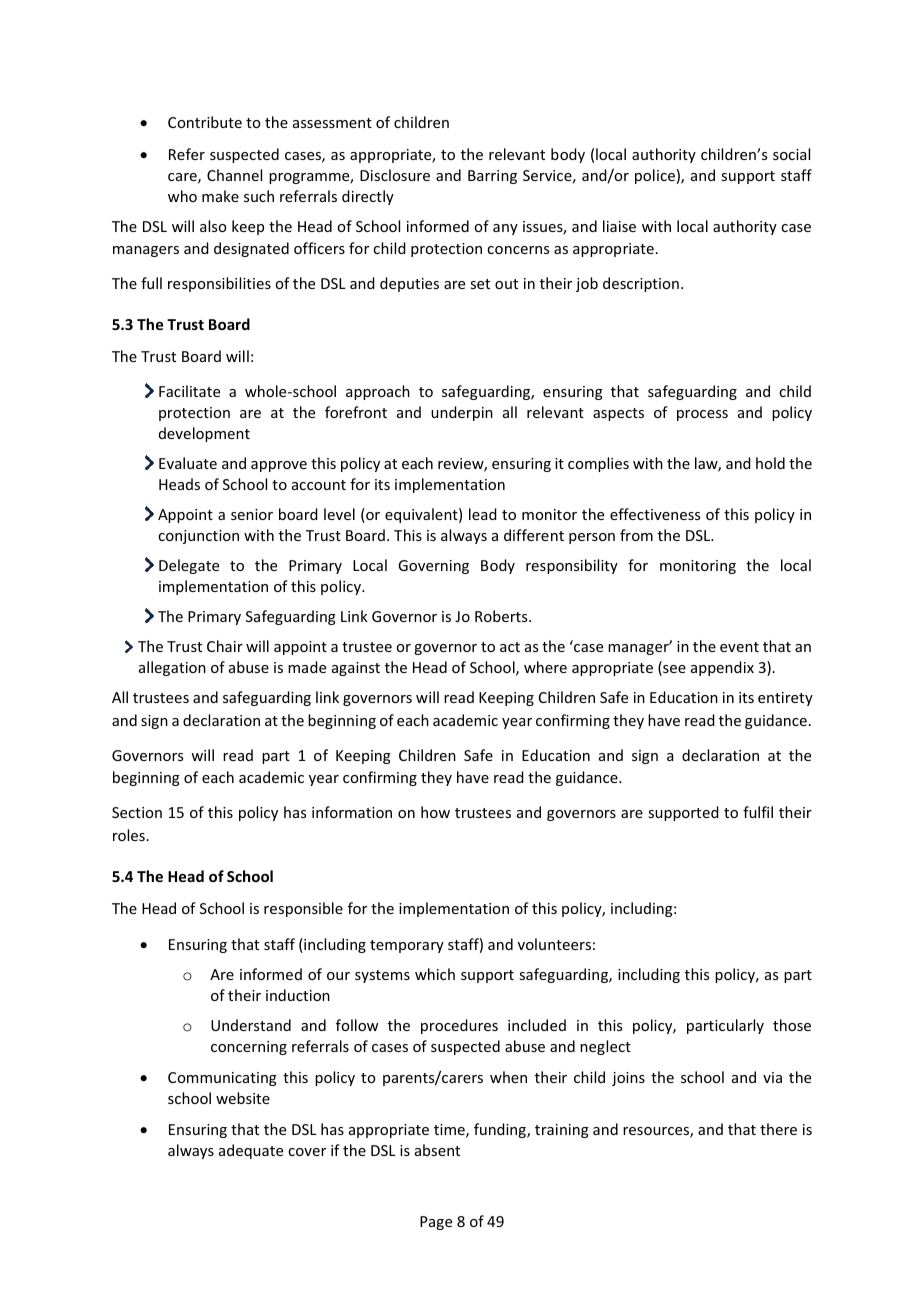 This screenshot has height=1308, width=924. Describe the element at coordinates (225, 646) in the screenshot. I see `Chair` at that location.
